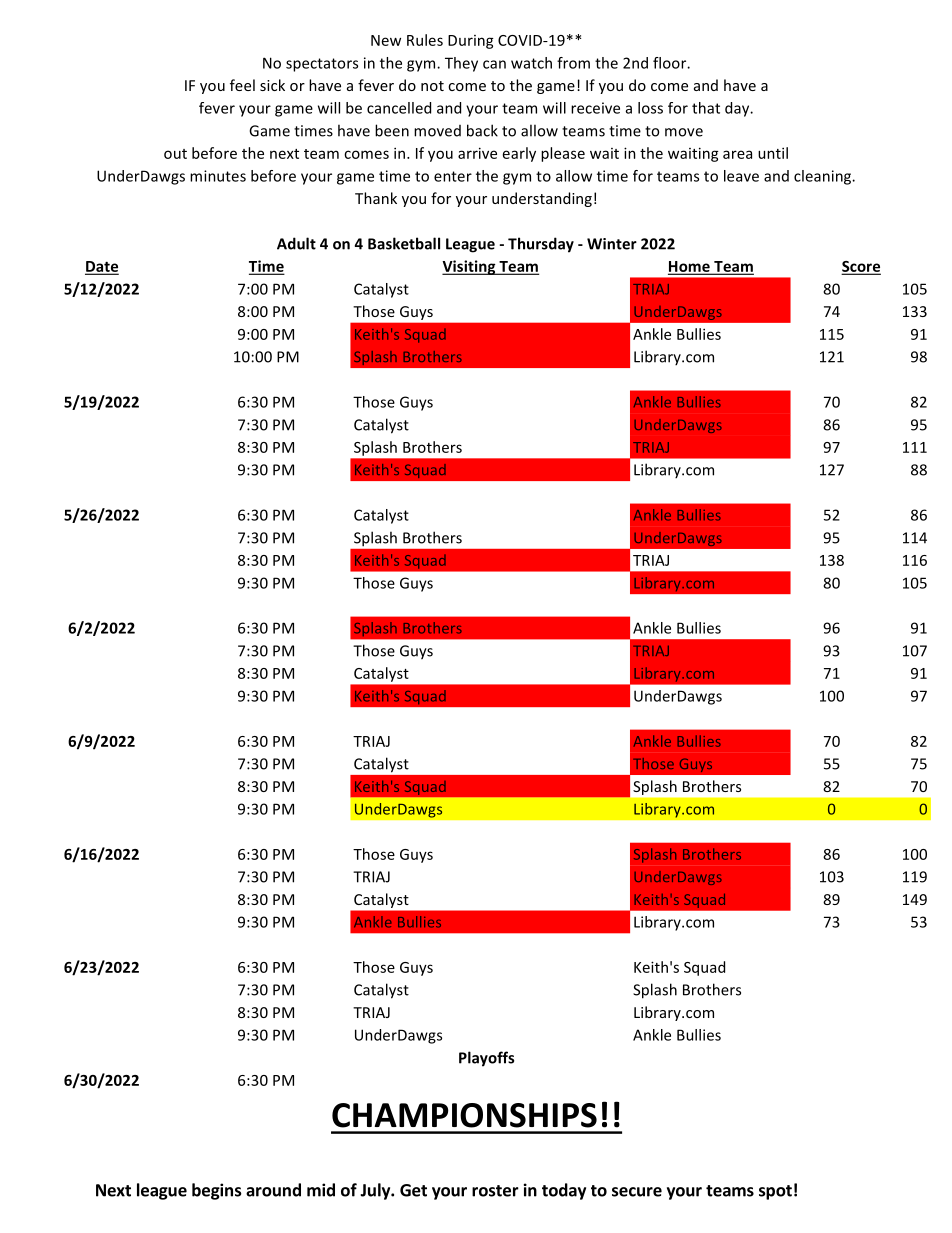 The image size is (952, 1233). What do you see at coordinates (495, 1191) in the image?
I see `roster` at bounding box center [495, 1191].
